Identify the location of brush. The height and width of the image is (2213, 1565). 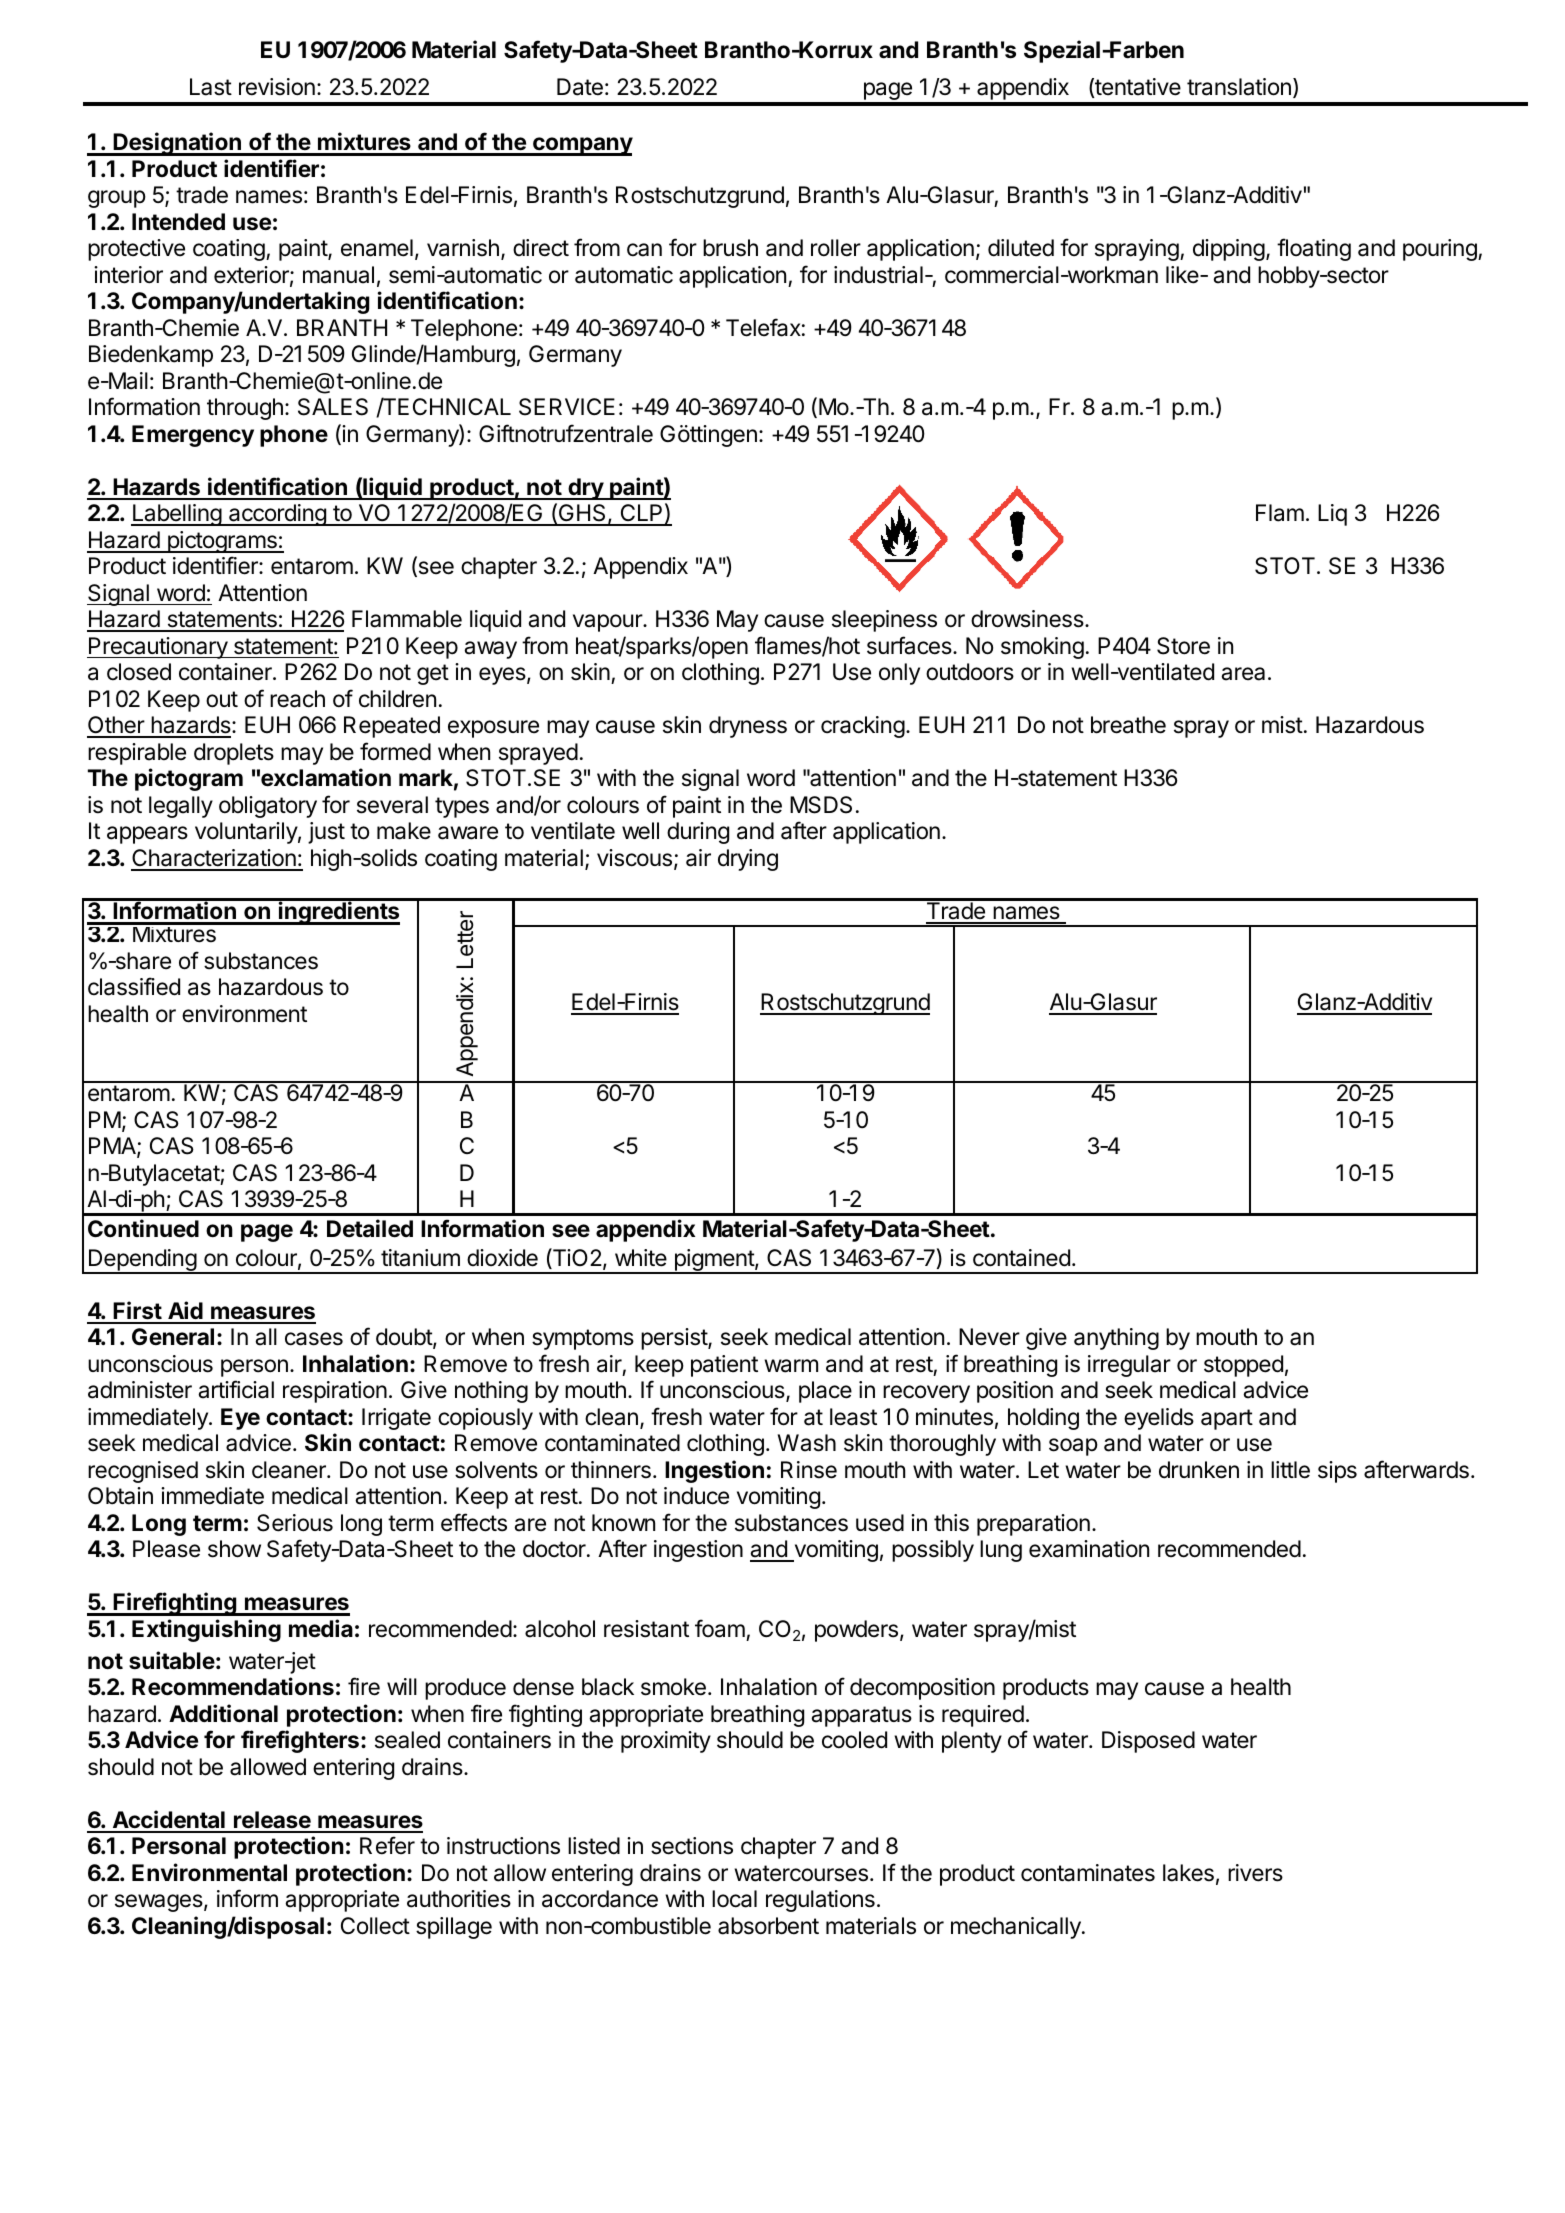
(730, 248).
